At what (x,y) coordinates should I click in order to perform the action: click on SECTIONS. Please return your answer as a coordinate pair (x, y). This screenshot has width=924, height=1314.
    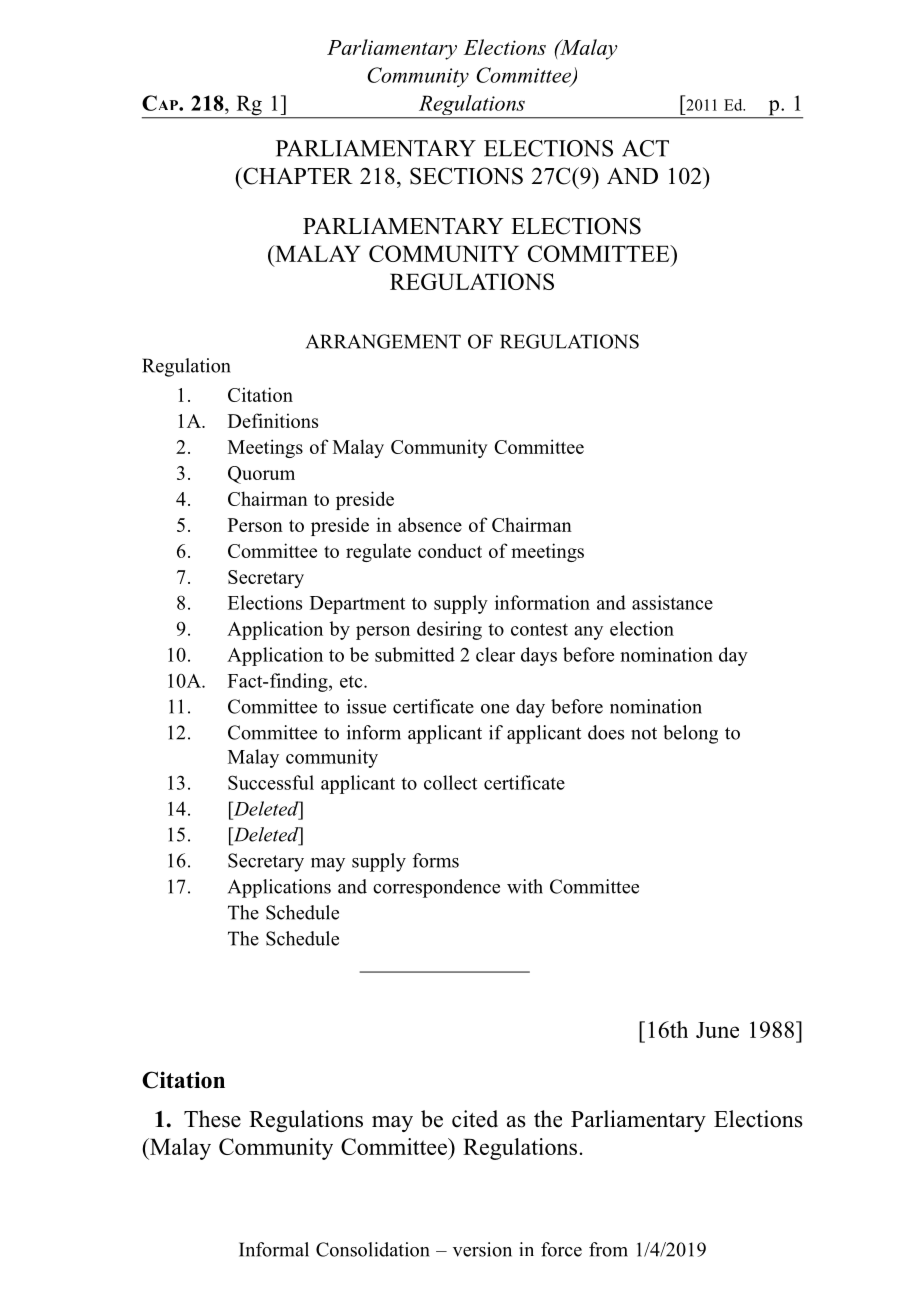
    Looking at the image, I should click on (466, 176).
